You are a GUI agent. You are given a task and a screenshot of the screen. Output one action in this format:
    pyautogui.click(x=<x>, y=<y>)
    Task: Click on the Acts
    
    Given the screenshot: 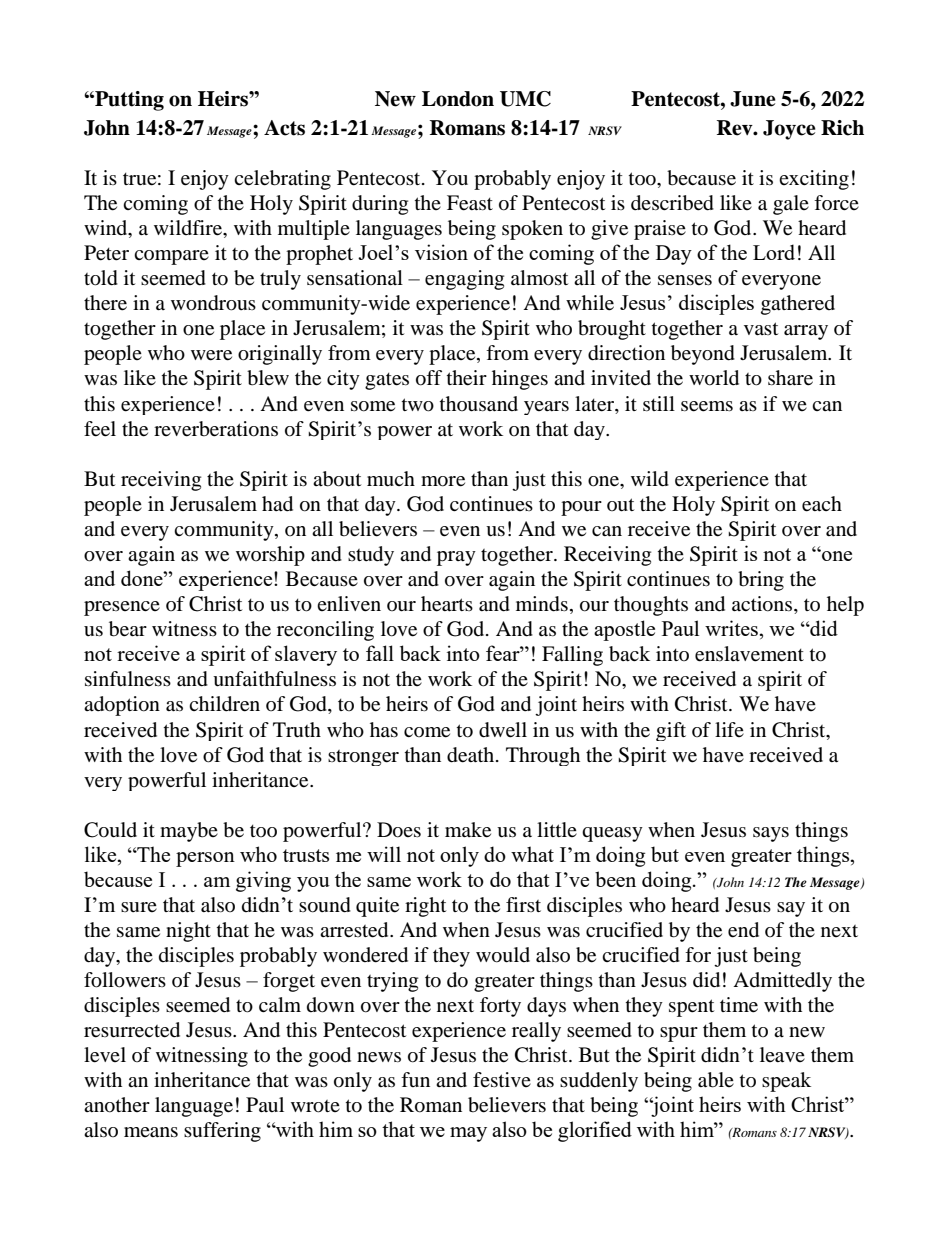 What is the action you would take?
    pyautogui.click(x=284, y=128)
